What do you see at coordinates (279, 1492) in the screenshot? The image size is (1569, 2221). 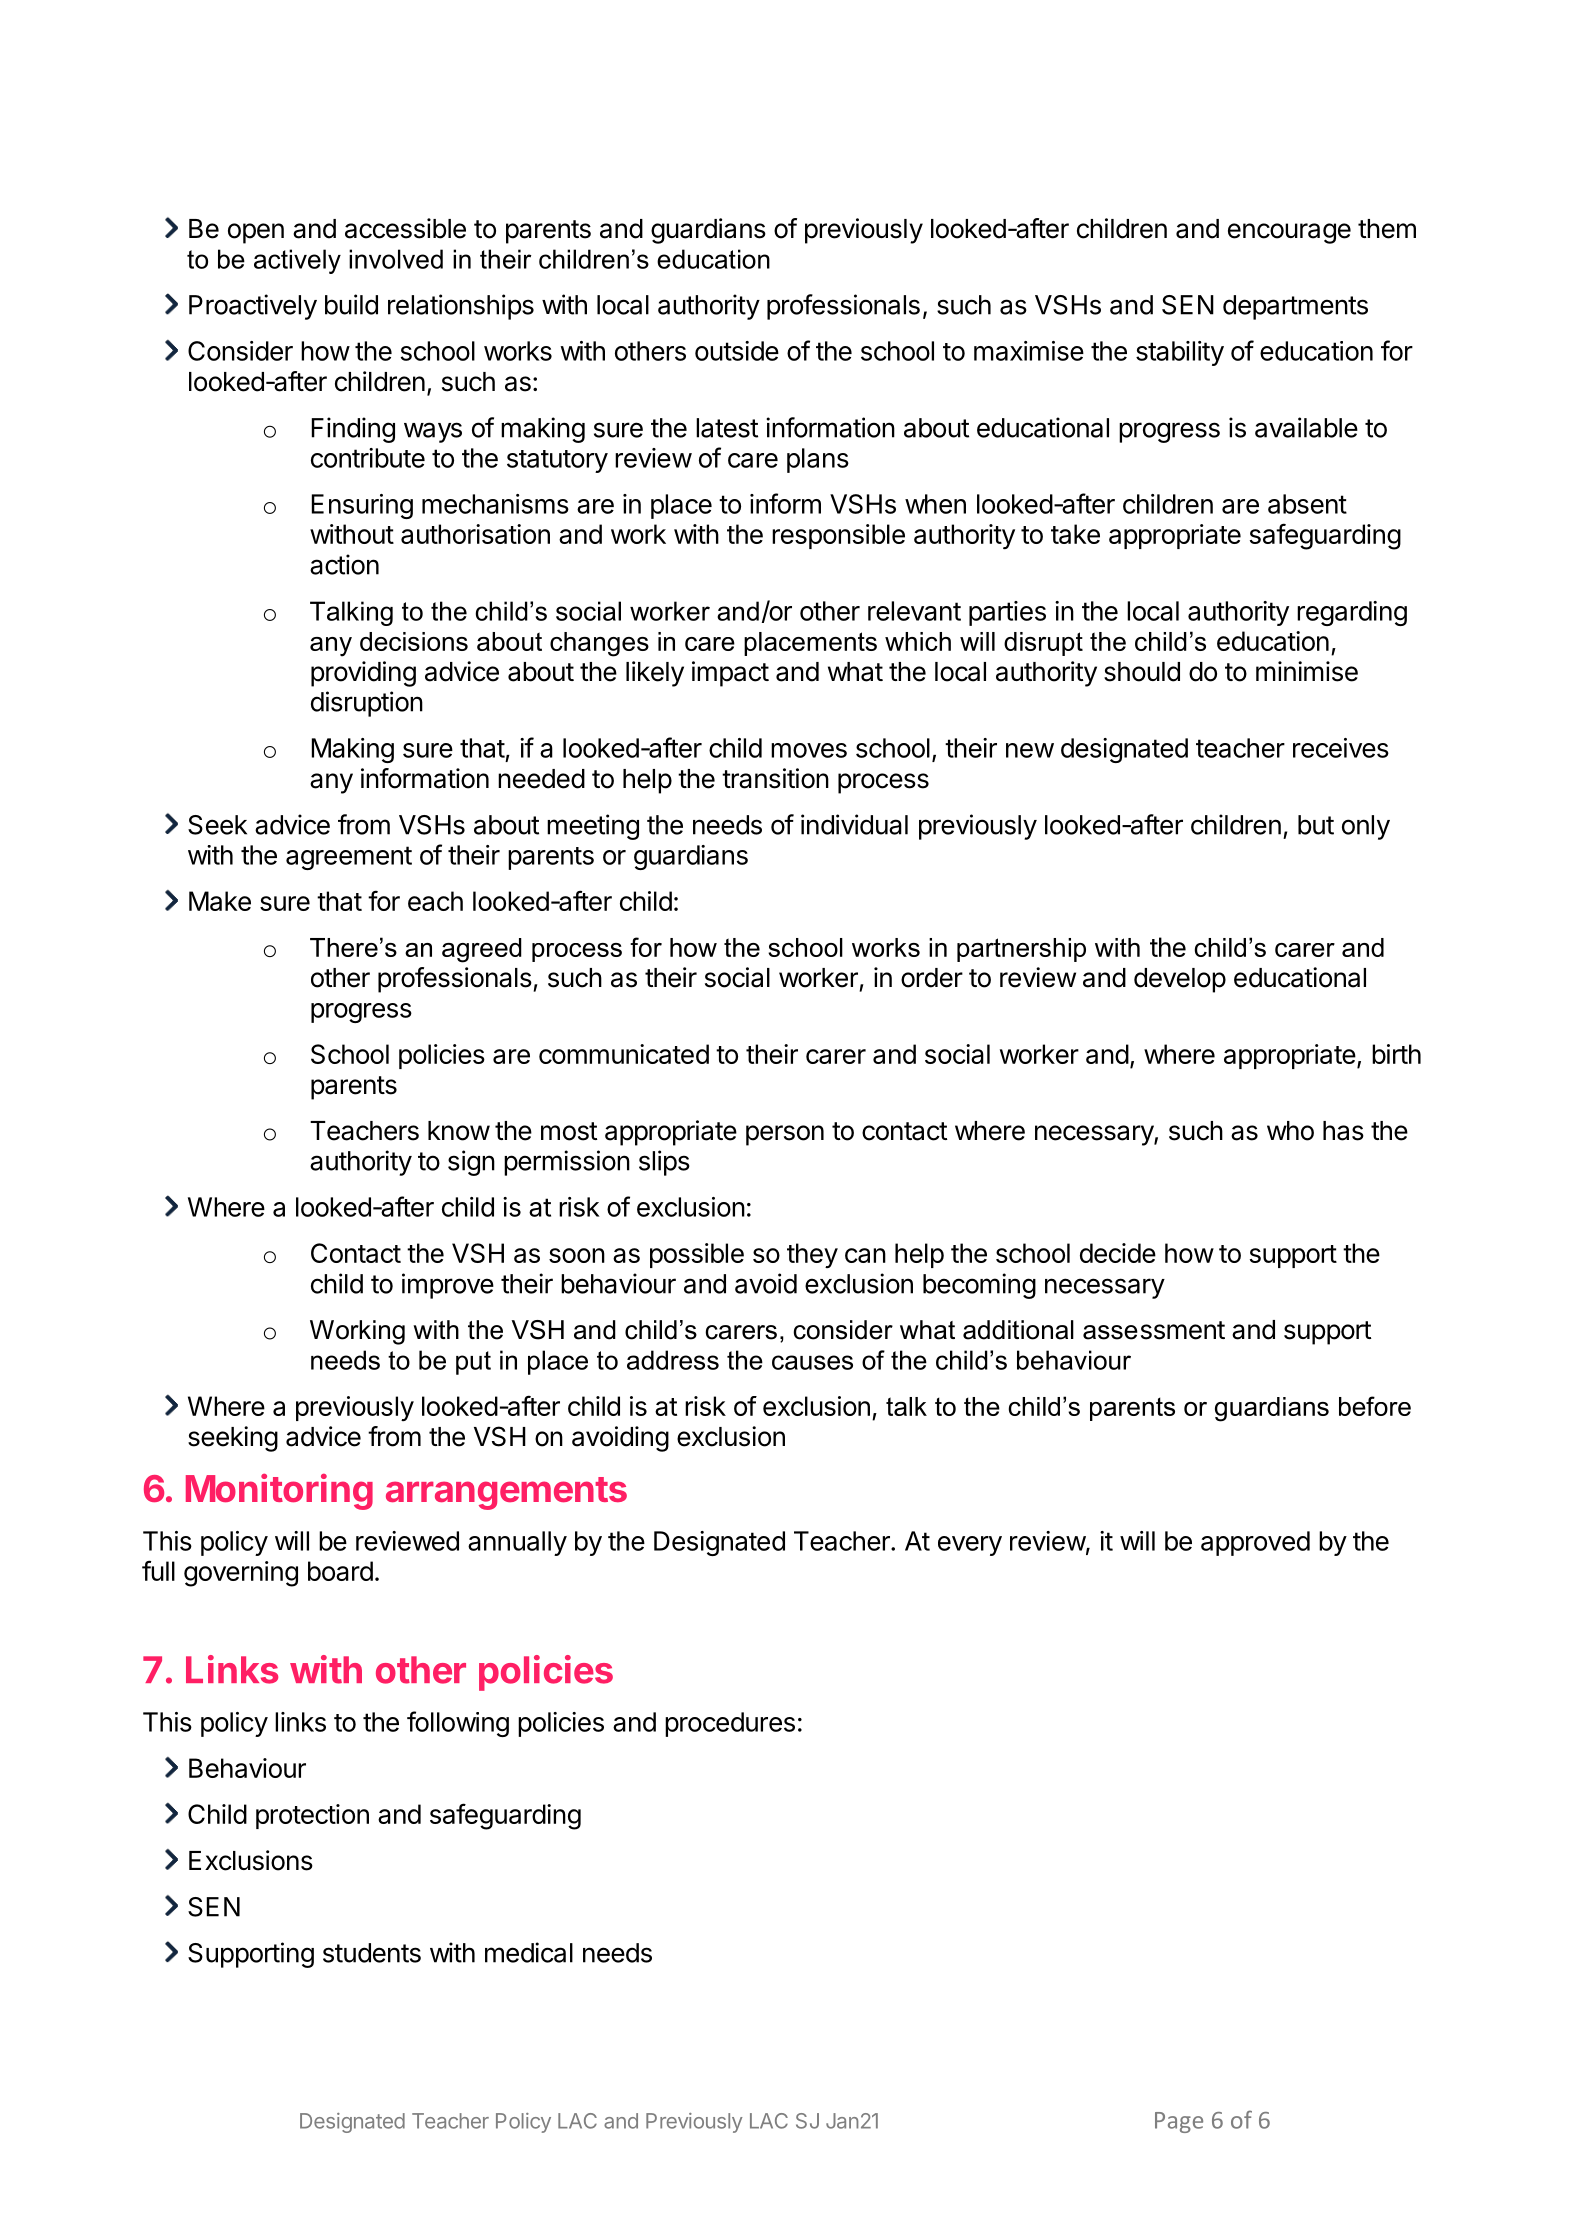 I see `Monitoring` at bounding box center [279, 1492].
